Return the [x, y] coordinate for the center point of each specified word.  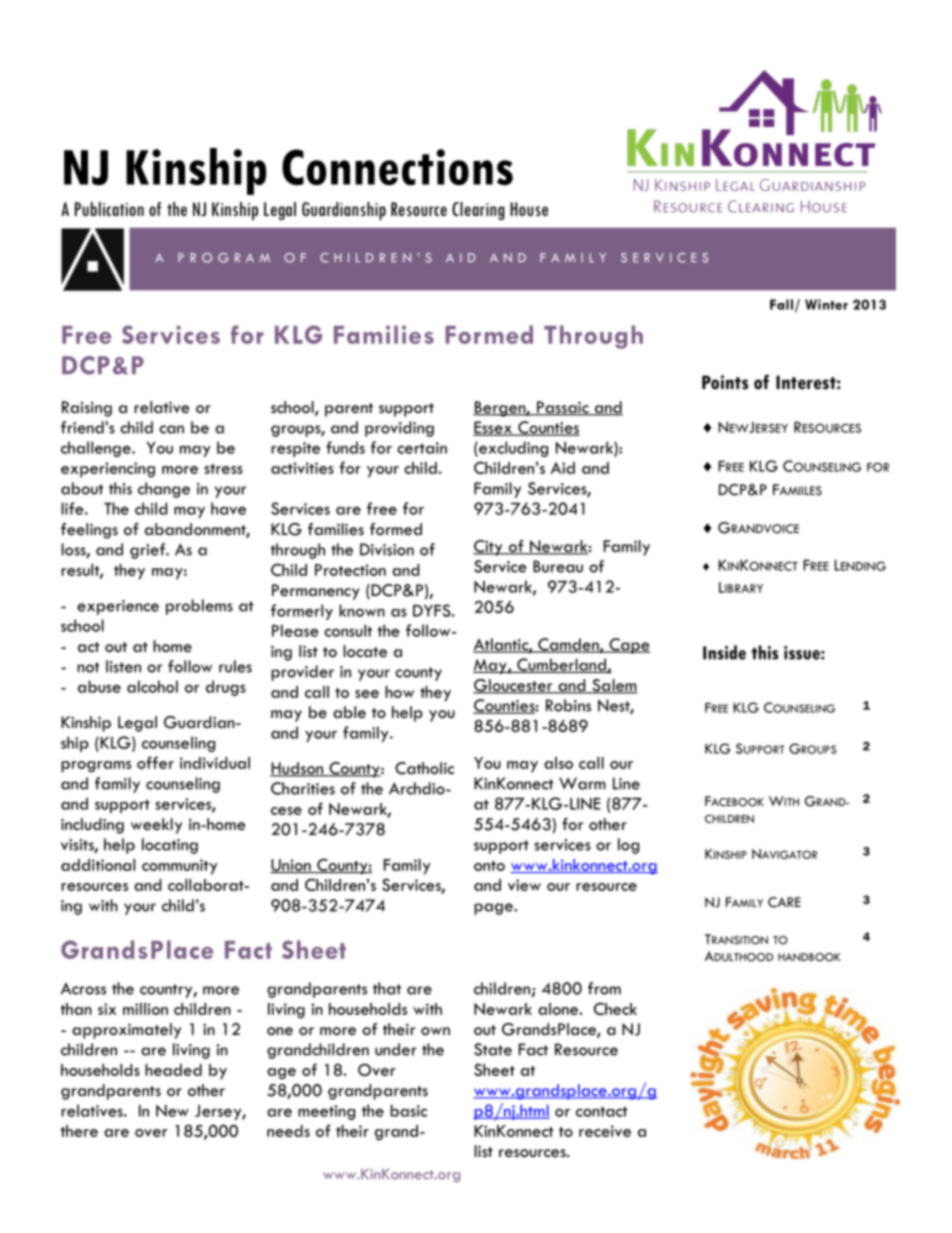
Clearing [478, 211]
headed [173, 1070]
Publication [109, 209]
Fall [781, 304]
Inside [724, 652]
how [399, 692]
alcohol [152, 686]
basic [408, 1110]
